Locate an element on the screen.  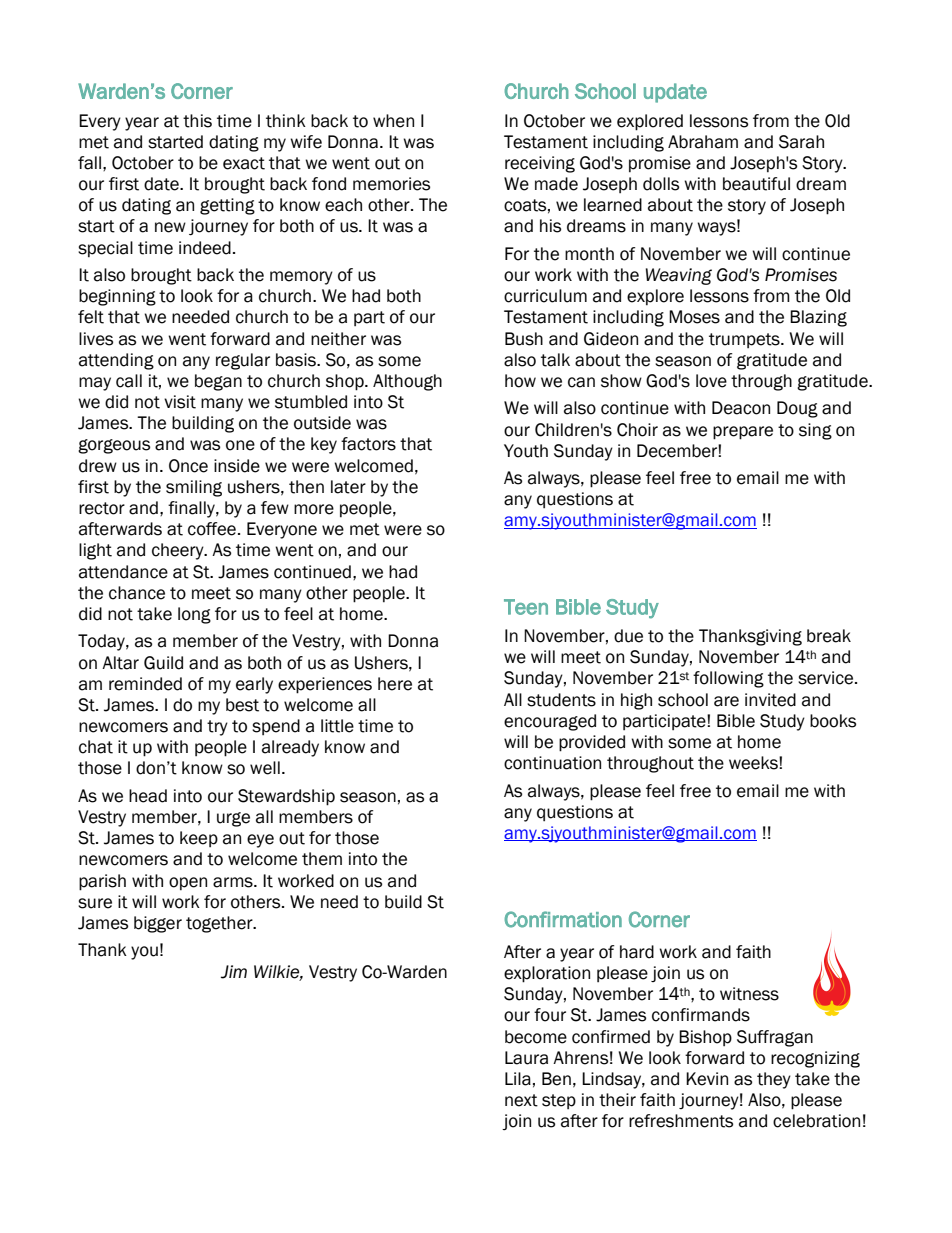
long is located at coordinates (194, 615).
